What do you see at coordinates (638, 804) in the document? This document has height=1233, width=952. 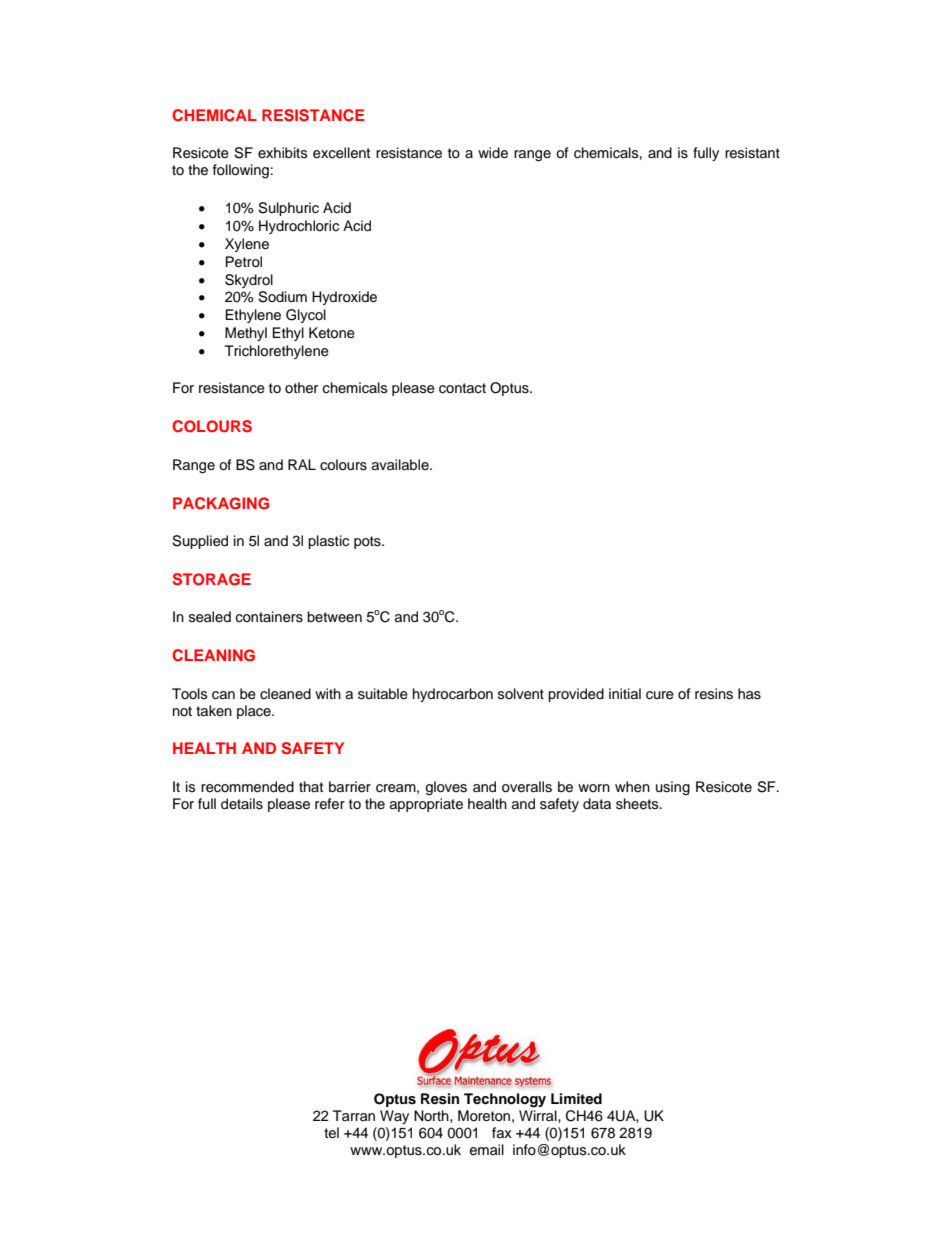 I see `sheets` at bounding box center [638, 804].
